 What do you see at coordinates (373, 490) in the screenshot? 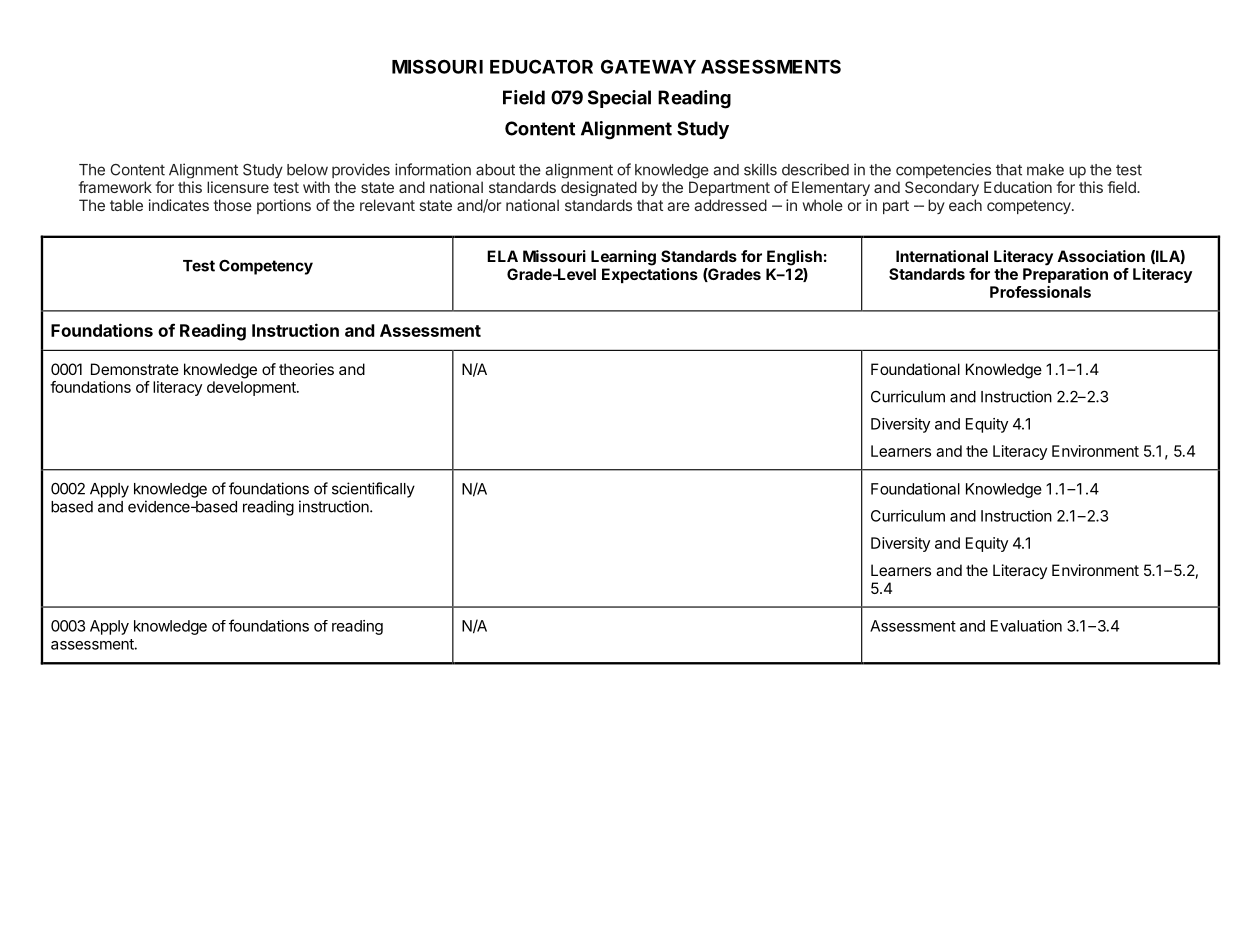
I see `scientifically` at bounding box center [373, 490].
